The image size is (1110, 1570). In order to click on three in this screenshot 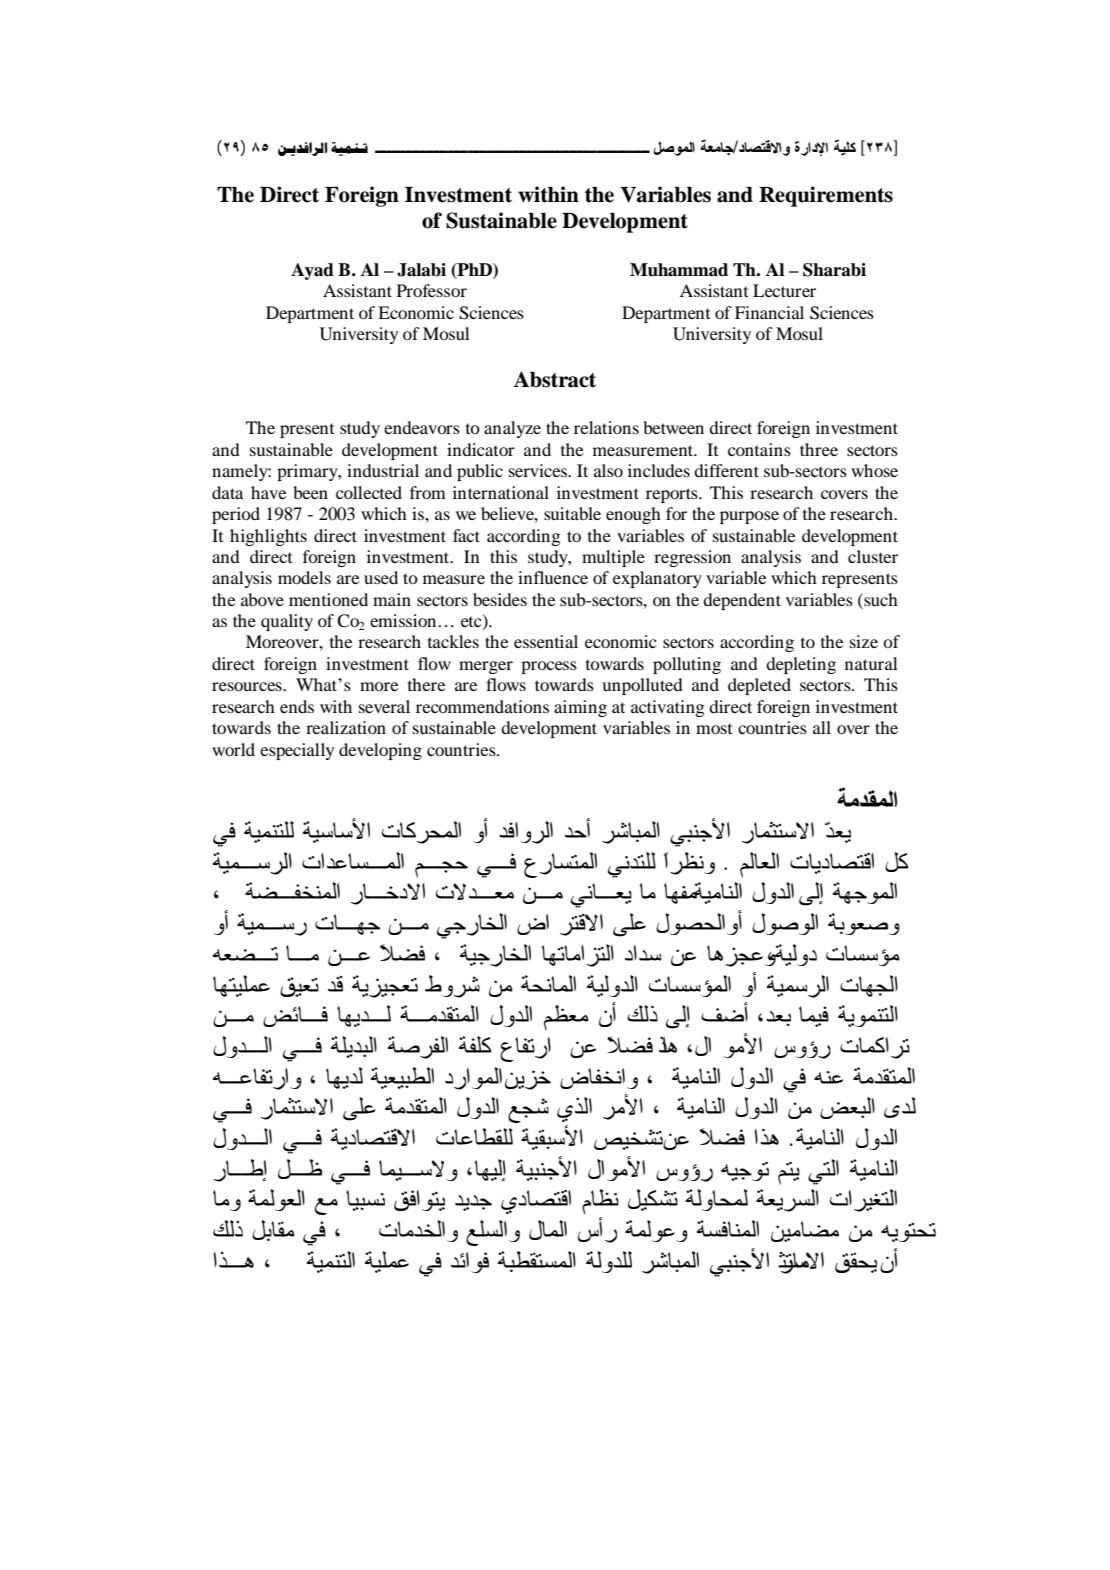, I will do `click(819, 449)`.
